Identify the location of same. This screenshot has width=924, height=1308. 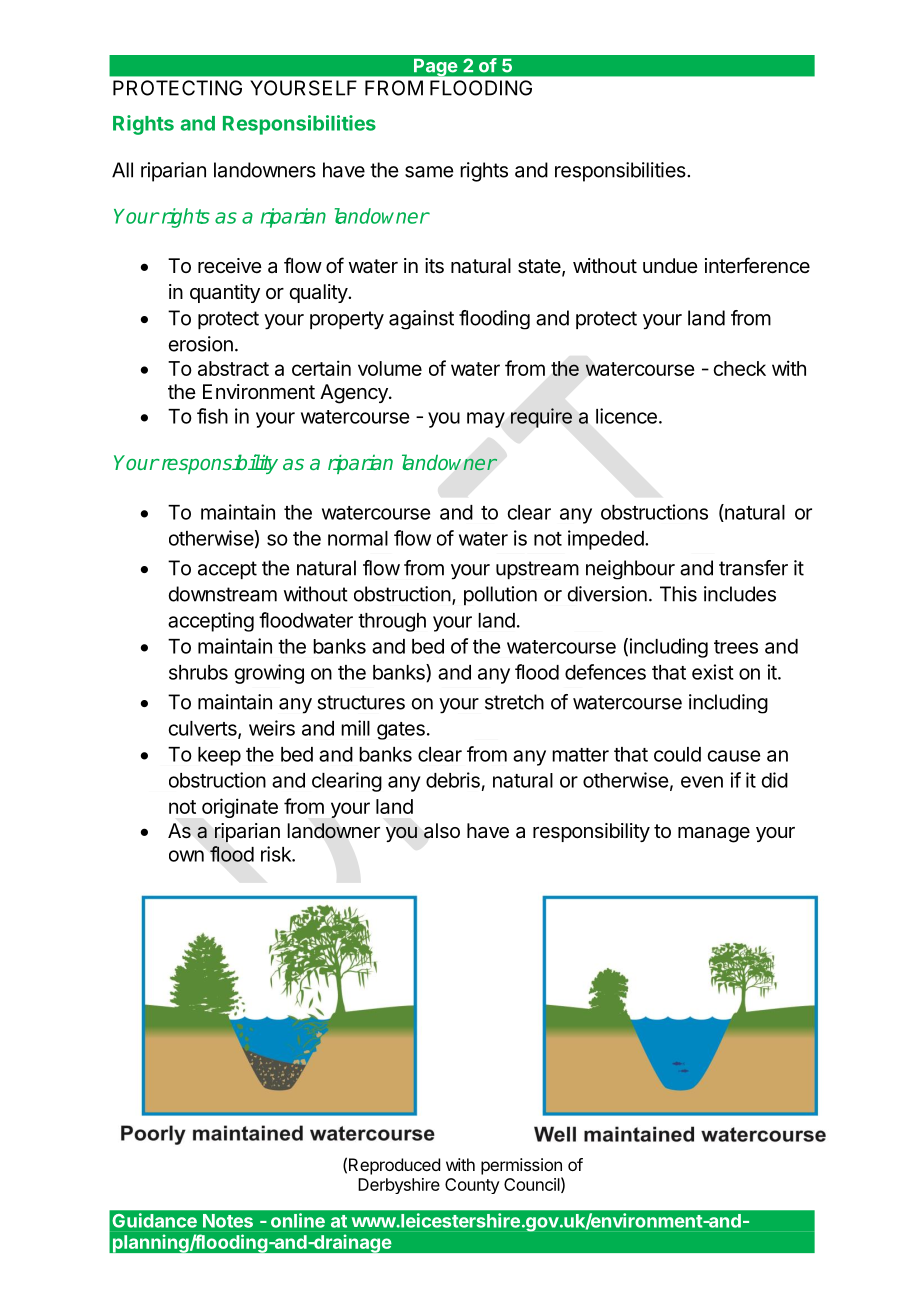
(429, 172).
